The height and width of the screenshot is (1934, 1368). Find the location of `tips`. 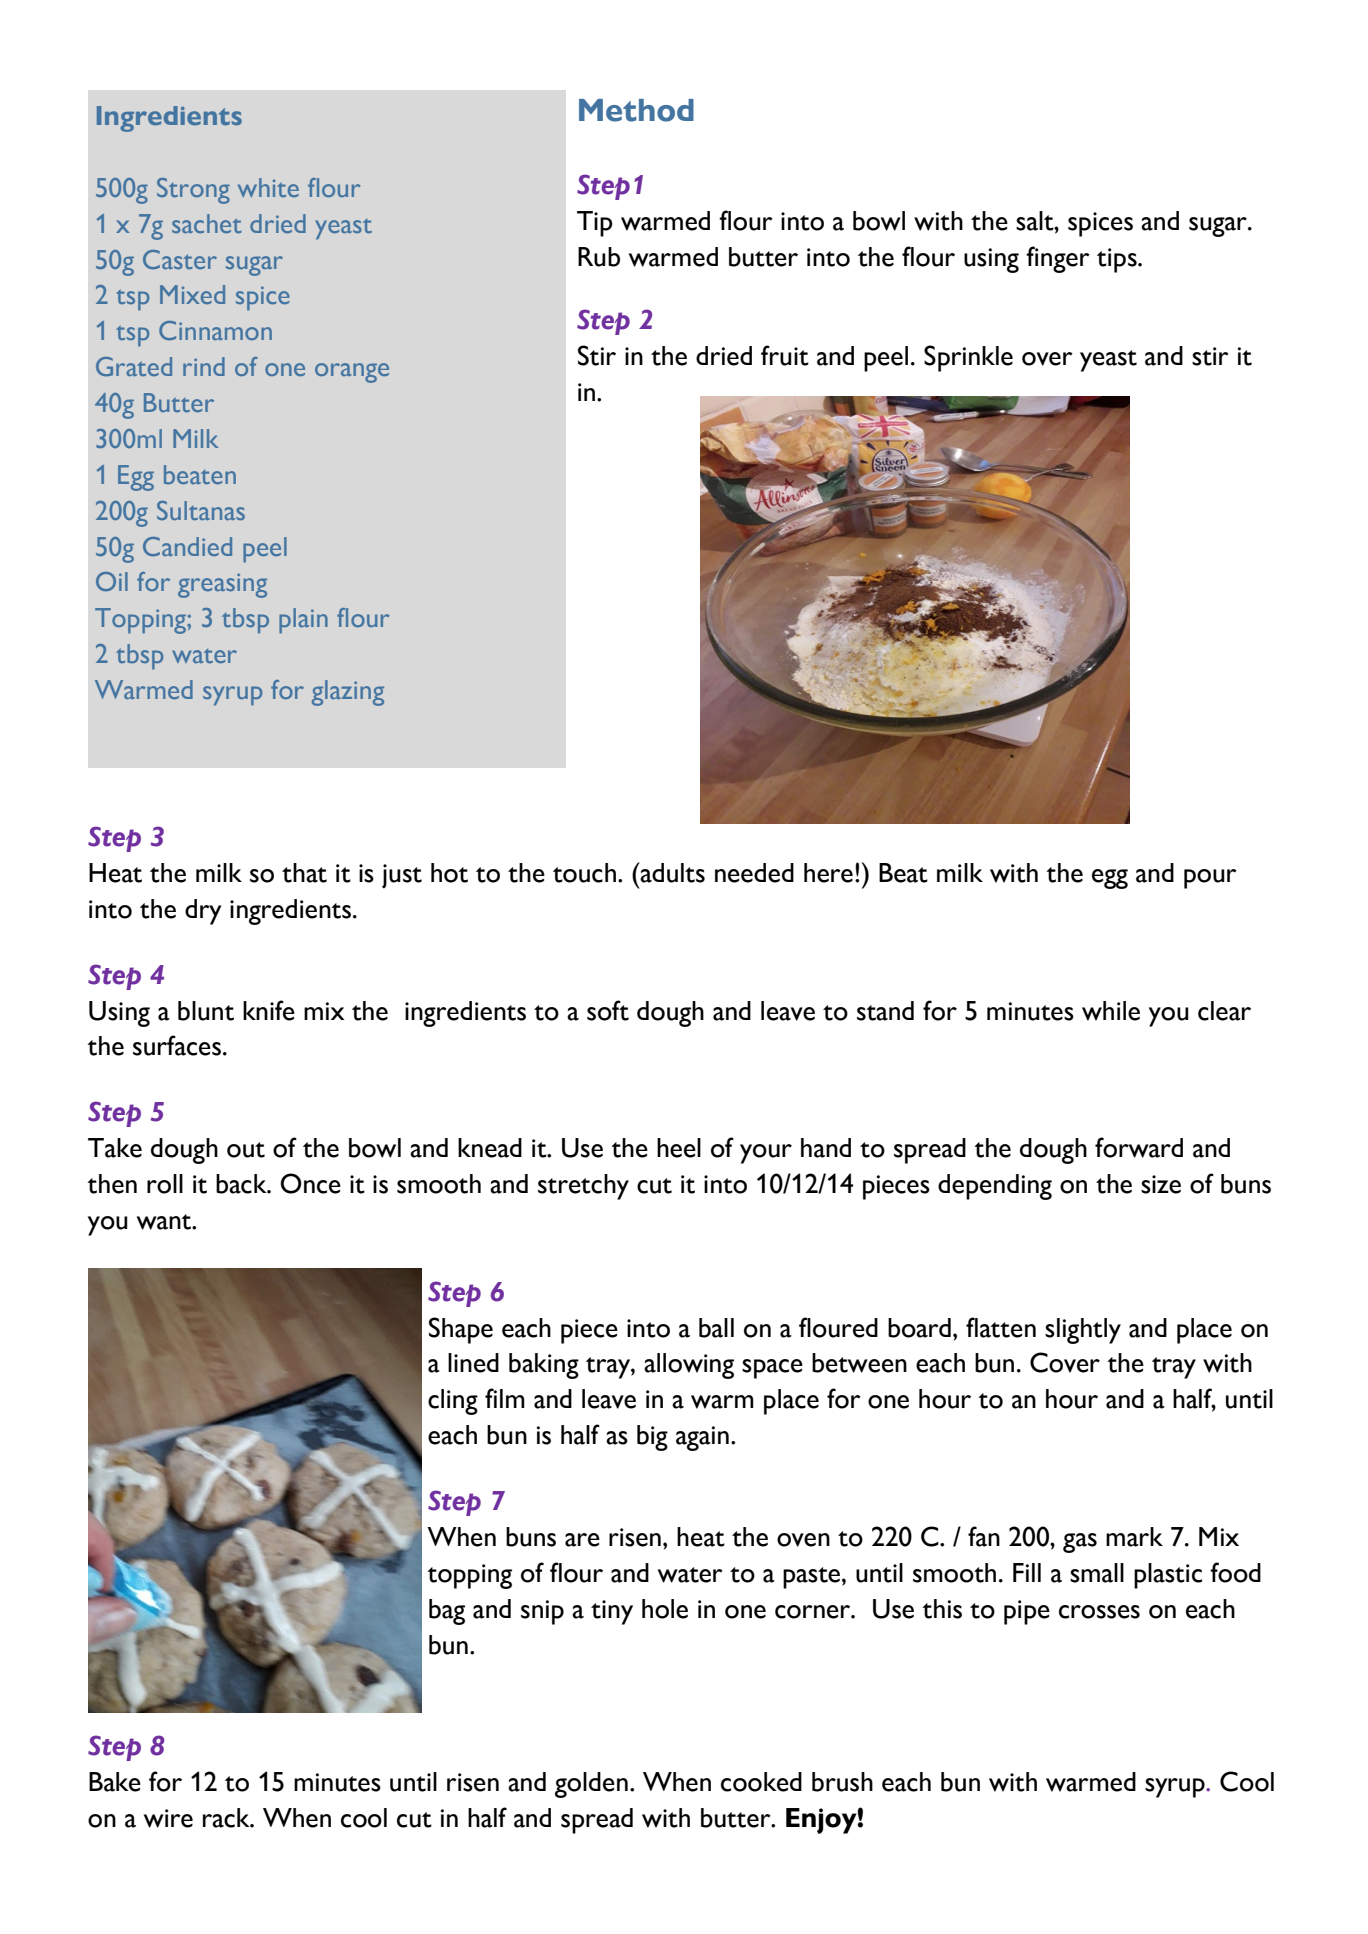

tips is located at coordinates (1118, 260).
